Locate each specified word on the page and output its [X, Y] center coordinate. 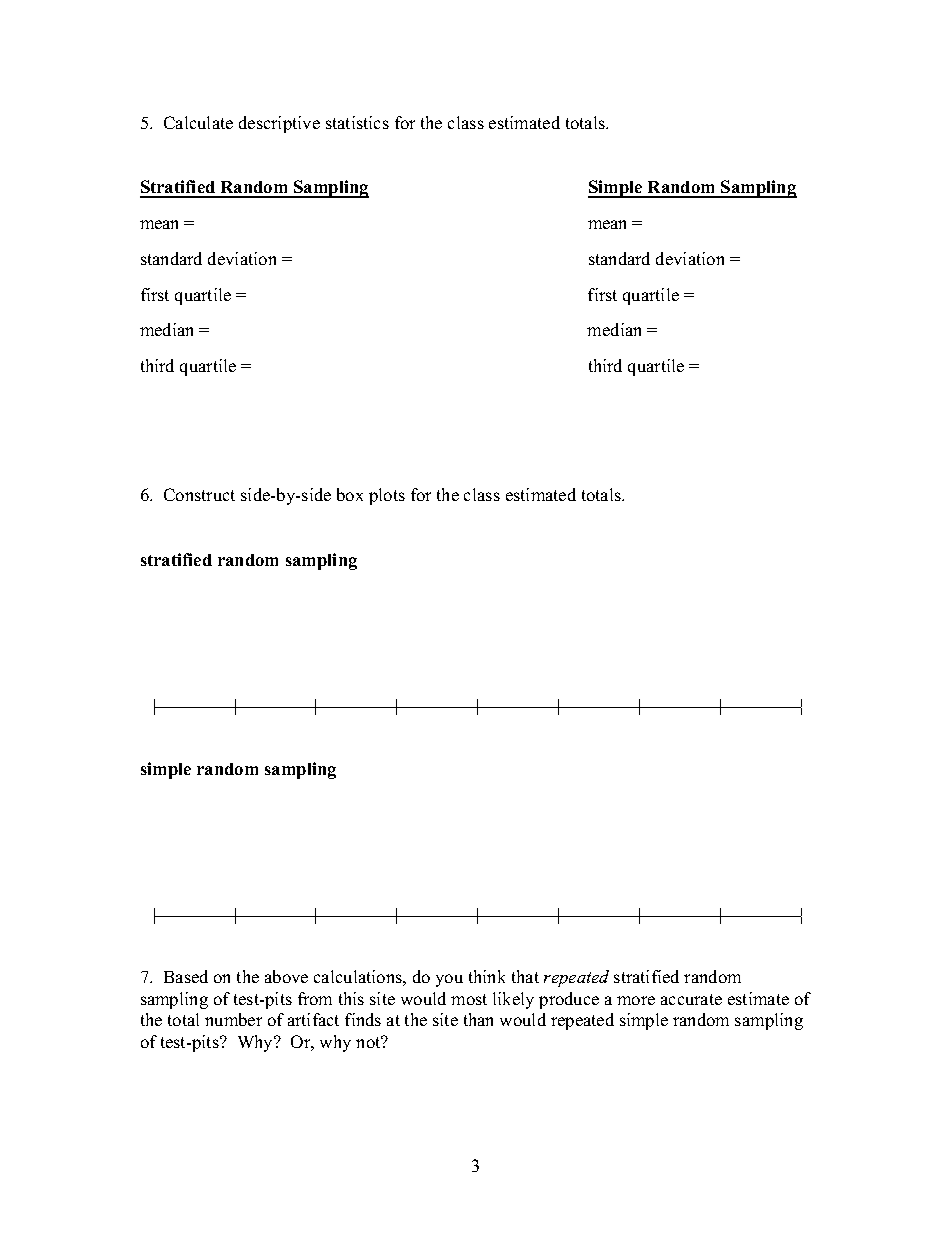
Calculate [198, 122]
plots [387, 496]
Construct [199, 494]
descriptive [279, 124]
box [350, 494]
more [636, 1000]
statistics [357, 122]
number [233, 1019]
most [469, 999]
